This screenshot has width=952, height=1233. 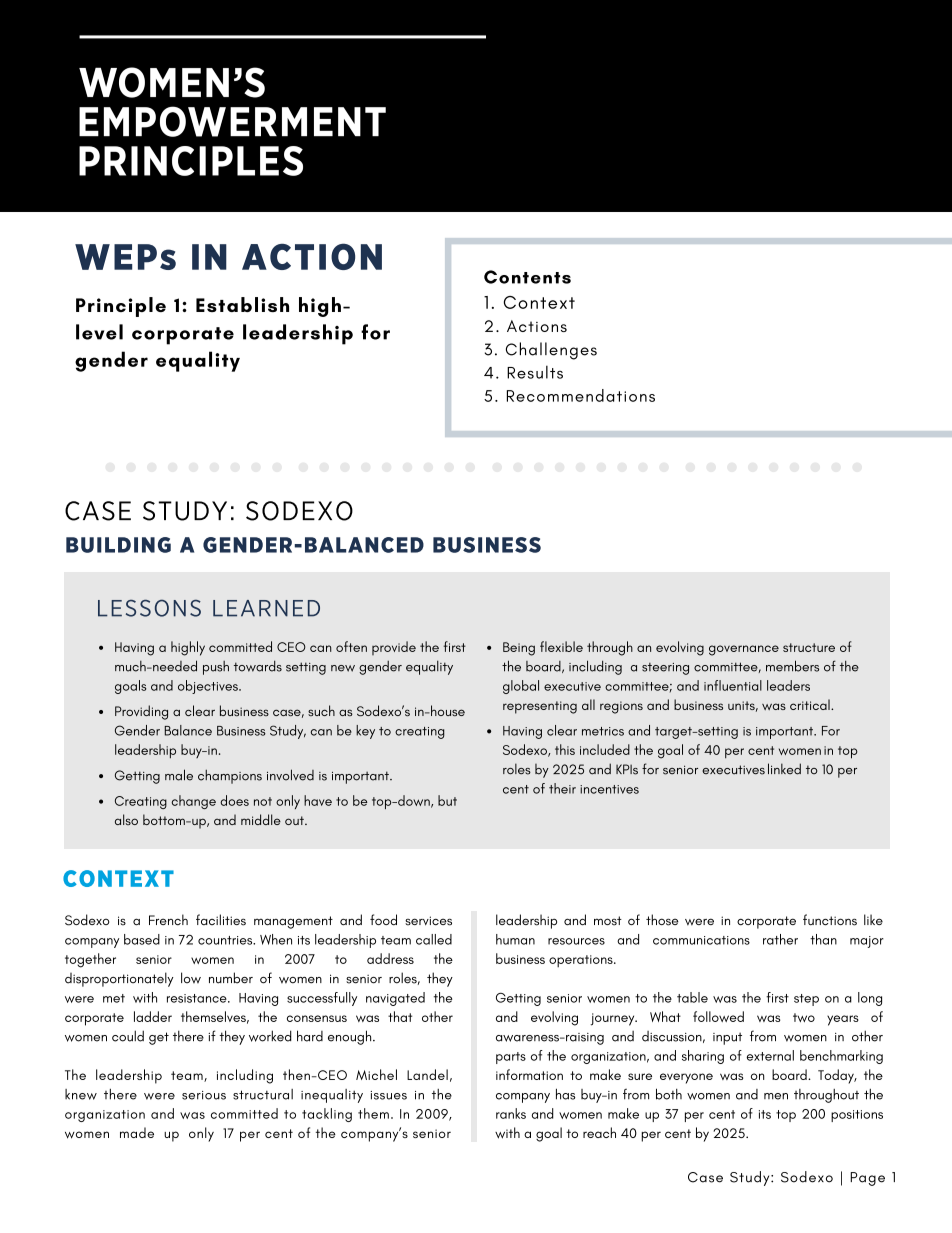 I want to click on made, so click(x=137, y=1132).
